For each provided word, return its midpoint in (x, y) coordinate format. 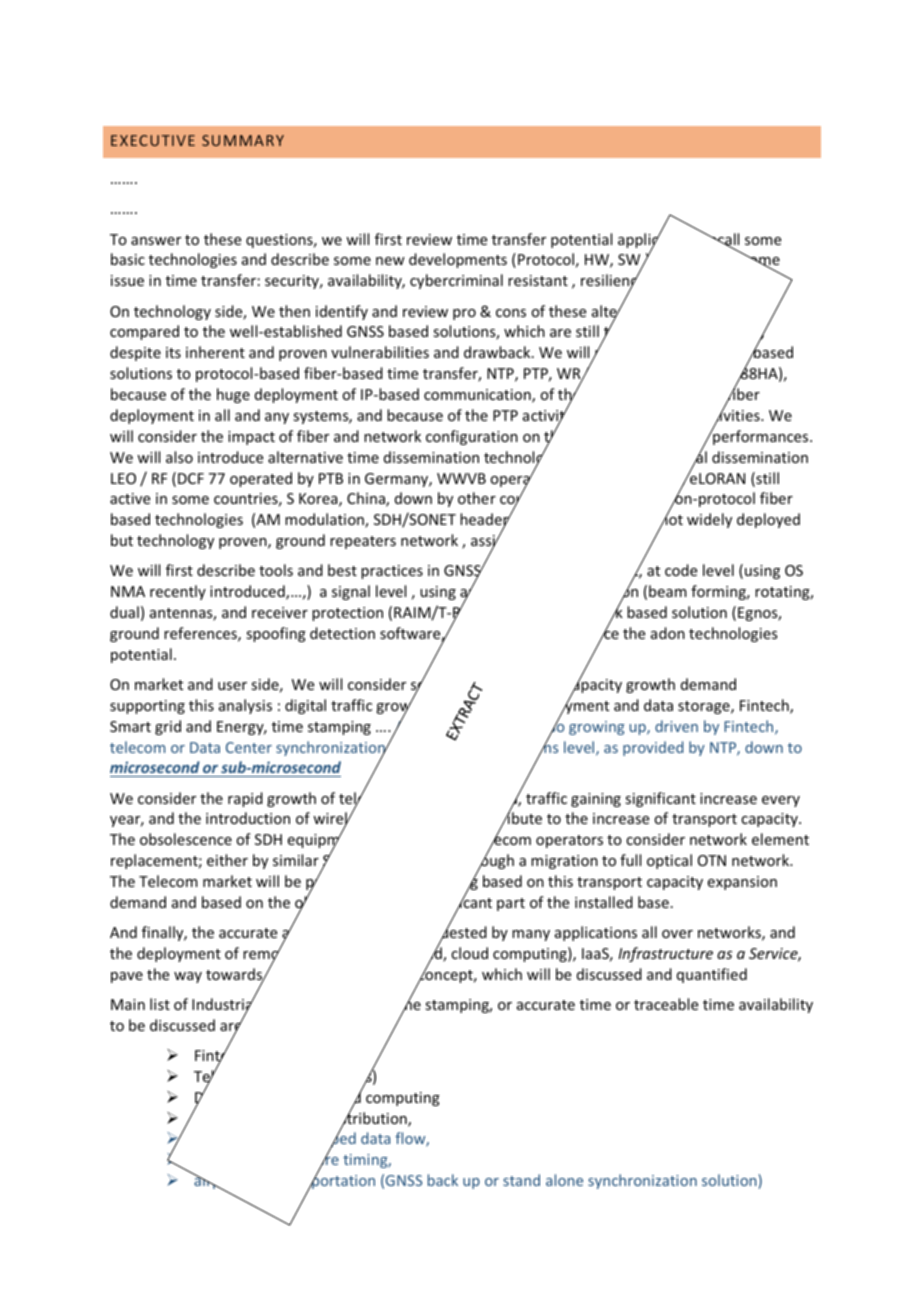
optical (669, 861)
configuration (472, 437)
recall (720, 239)
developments (458, 260)
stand (521, 1180)
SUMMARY (243, 140)
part (511, 904)
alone (564, 1180)
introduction (248, 818)
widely (709, 520)
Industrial (223, 1004)
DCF (191, 478)
